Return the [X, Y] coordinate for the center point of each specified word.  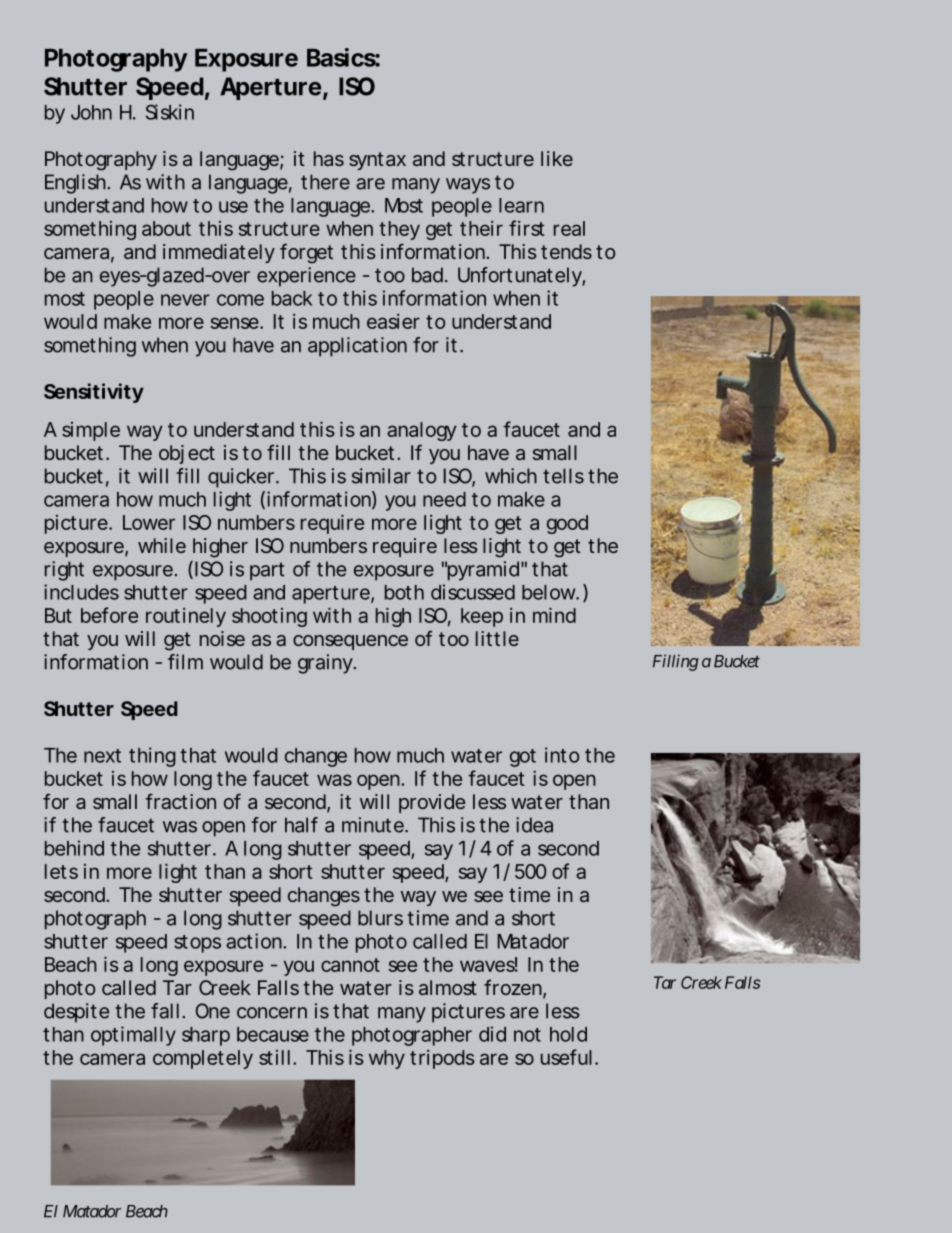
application [357, 347]
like [557, 158]
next [102, 756]
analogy [422, 431]
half [301, 825]
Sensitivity [94, 393]
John [91, 112]
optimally [133, 1036]
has [329, 158]
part [267, 571]
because [273, 1034]
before [109, 615]
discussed [473, 592]
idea [534, 825]
